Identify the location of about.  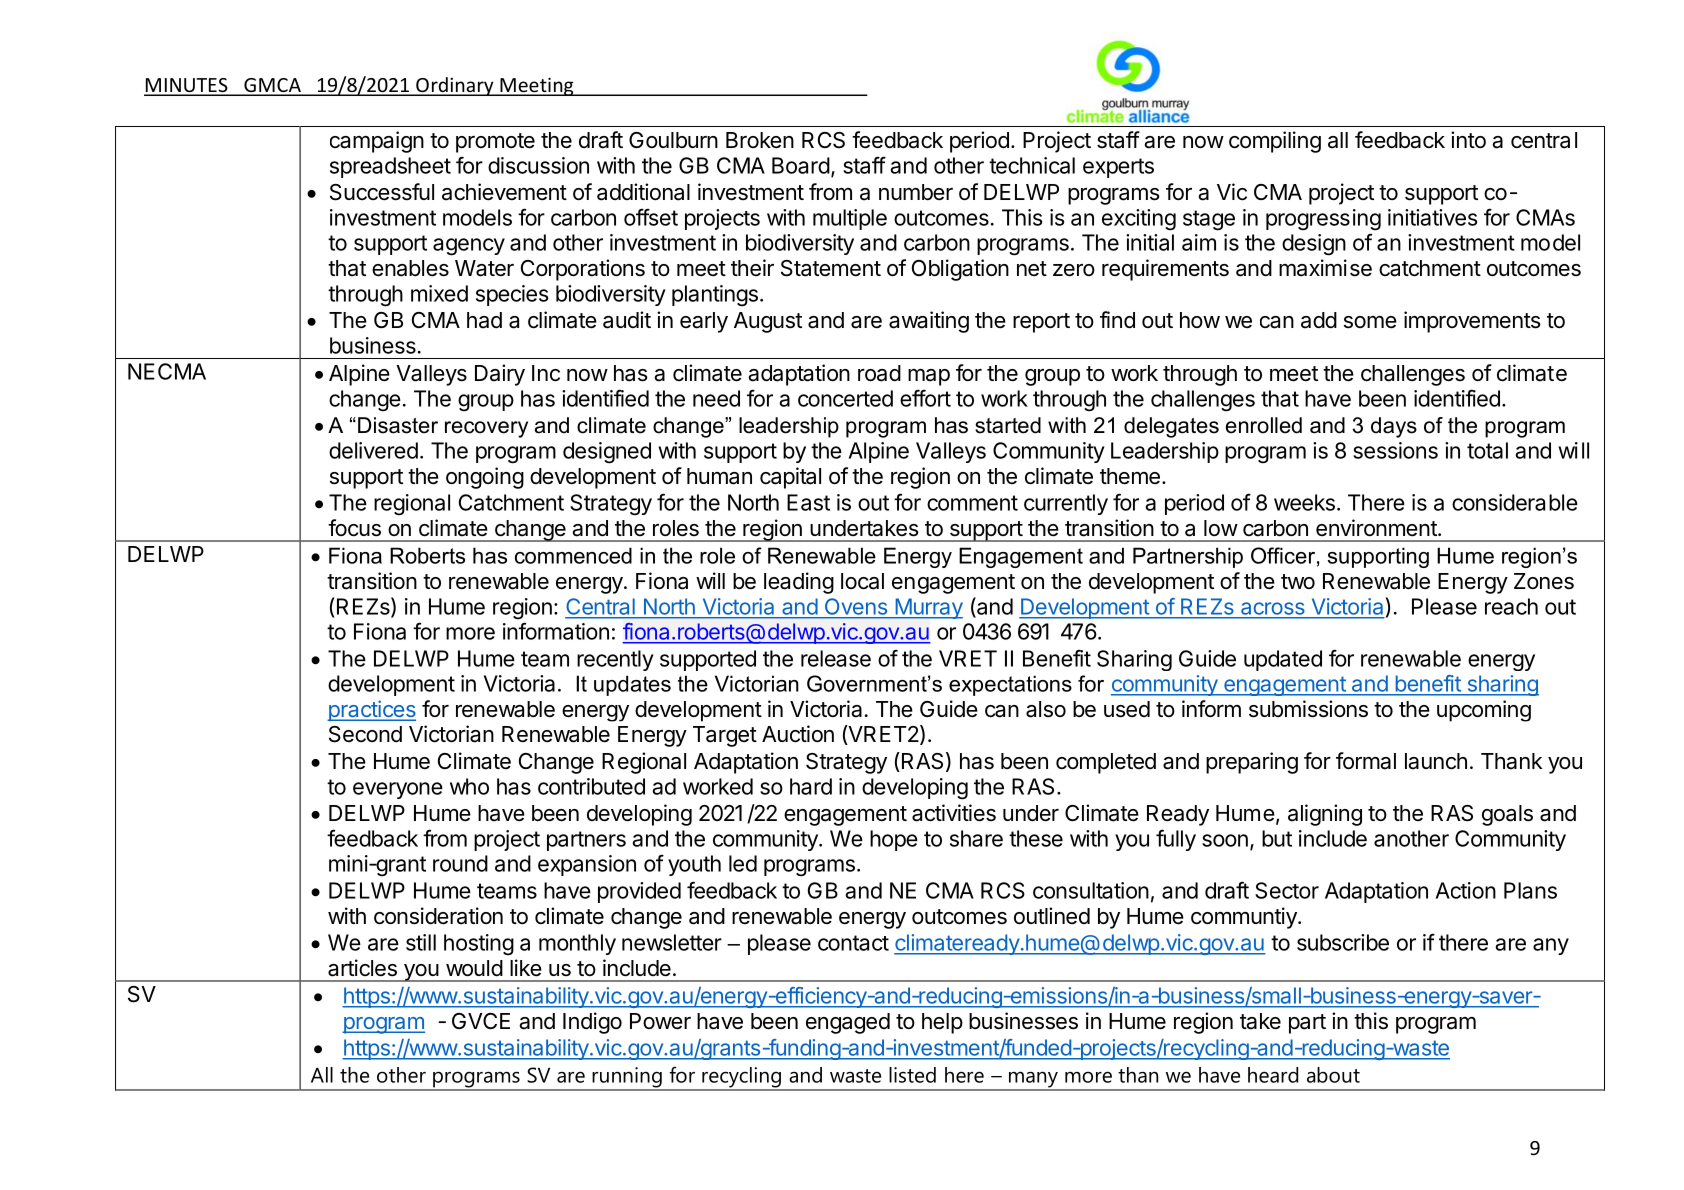
(1333, 1075).
